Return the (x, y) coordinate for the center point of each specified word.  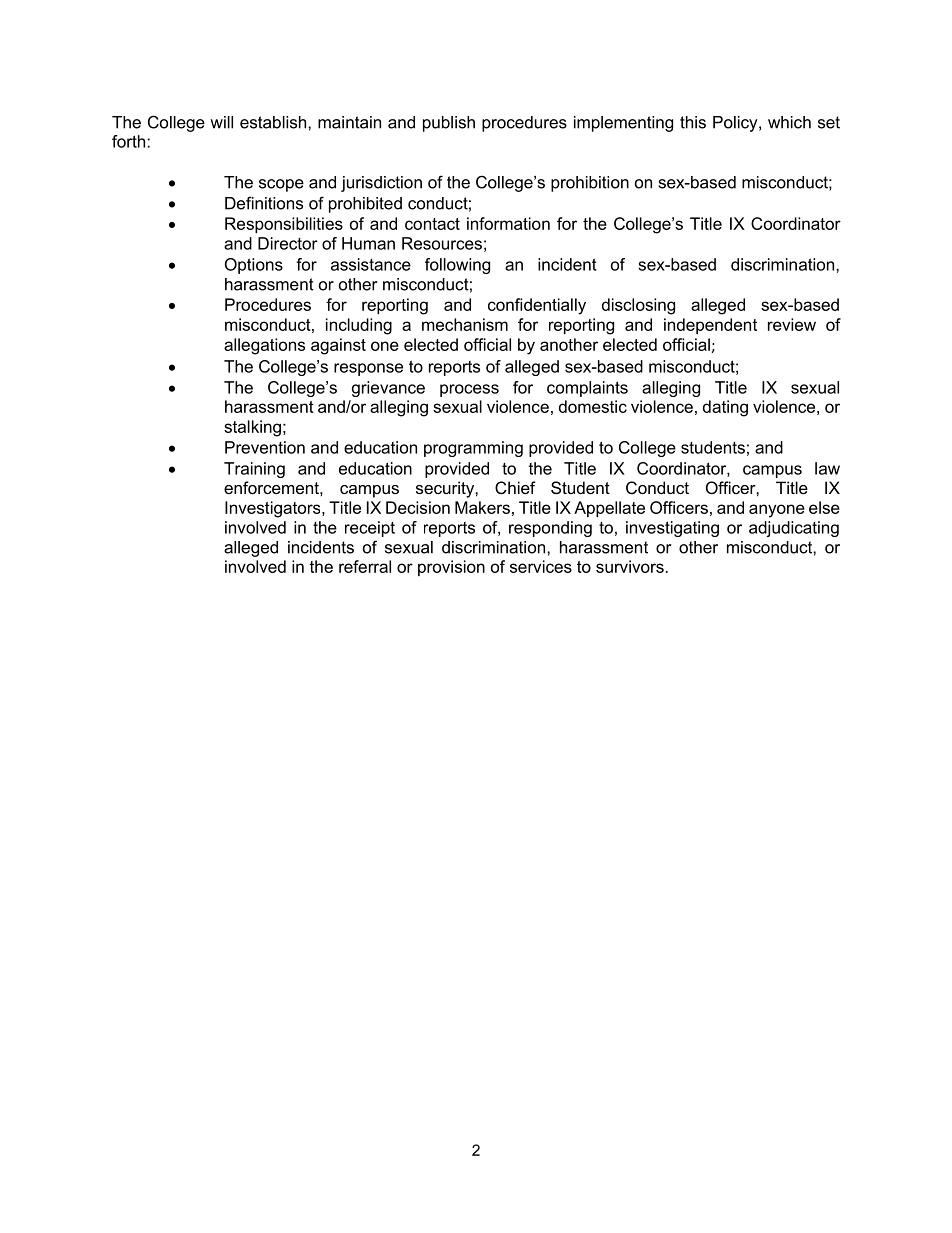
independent (710, 326)
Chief (515, 487)
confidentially (537, 306)
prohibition (590, 184)
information (508, 223)
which (789, 122)
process (469, 390)
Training (254, 470)
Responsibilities (284, 225)
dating (725, 408)
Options (254, 266)
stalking (252, 428)
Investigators (274, 509)
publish (449, 124)
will (221, 122)
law (827, 468)
